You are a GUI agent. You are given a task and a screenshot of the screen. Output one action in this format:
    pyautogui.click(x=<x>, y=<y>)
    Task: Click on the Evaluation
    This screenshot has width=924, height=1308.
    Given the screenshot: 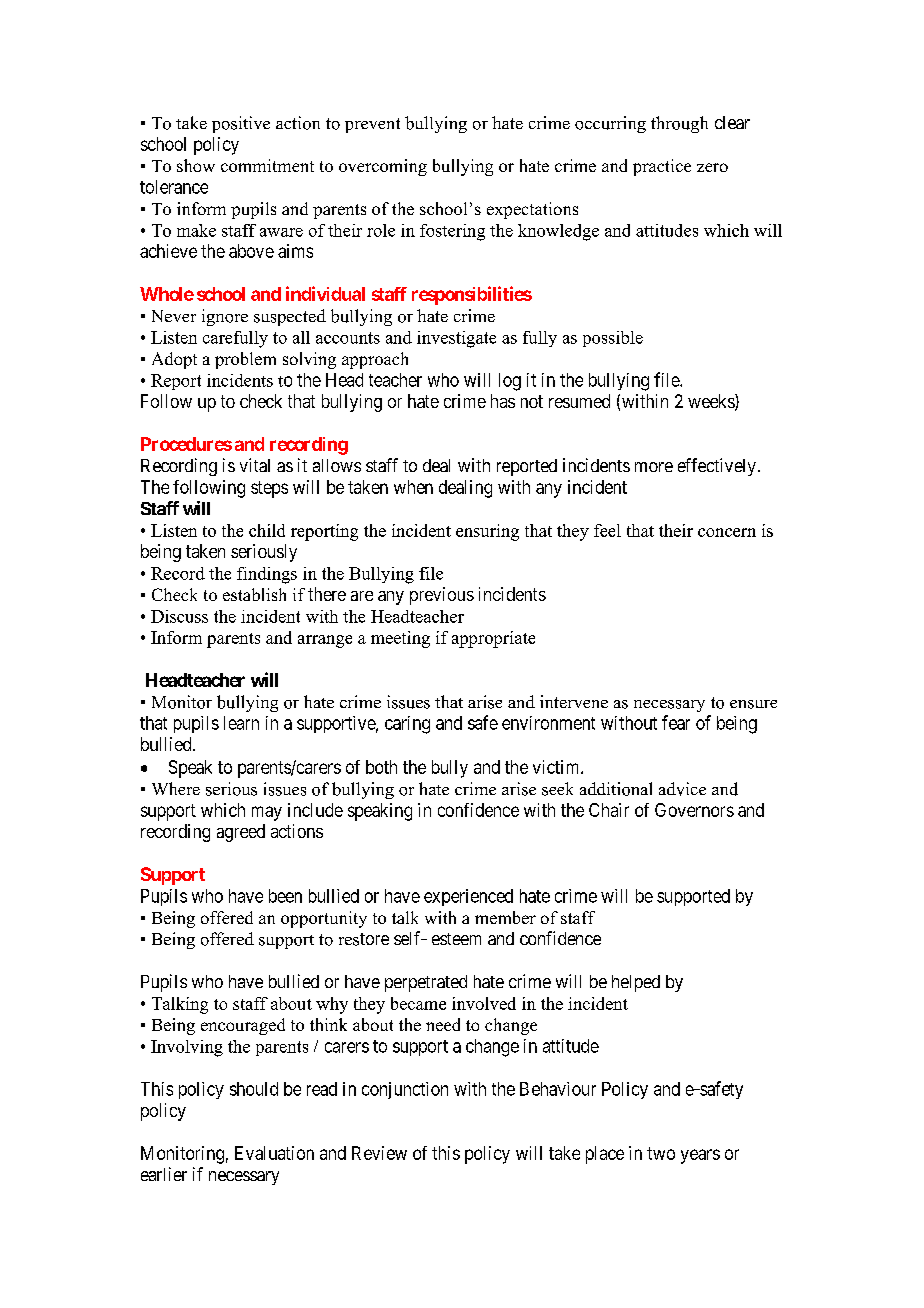 What is the action you would take?
    pyautogui.click(x=274, y=1153)
